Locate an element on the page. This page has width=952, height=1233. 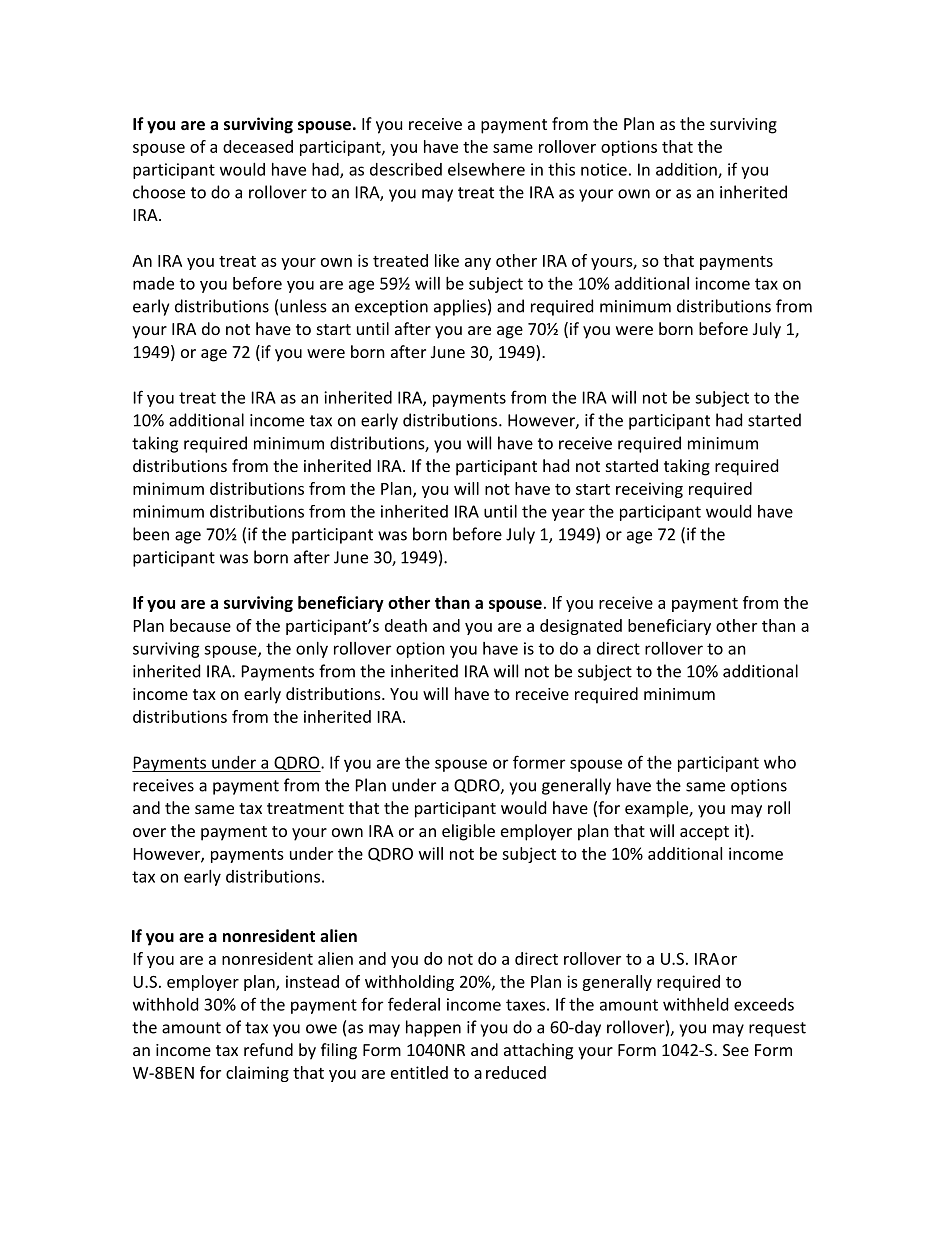
notice is located at coordinates (604, 169).
